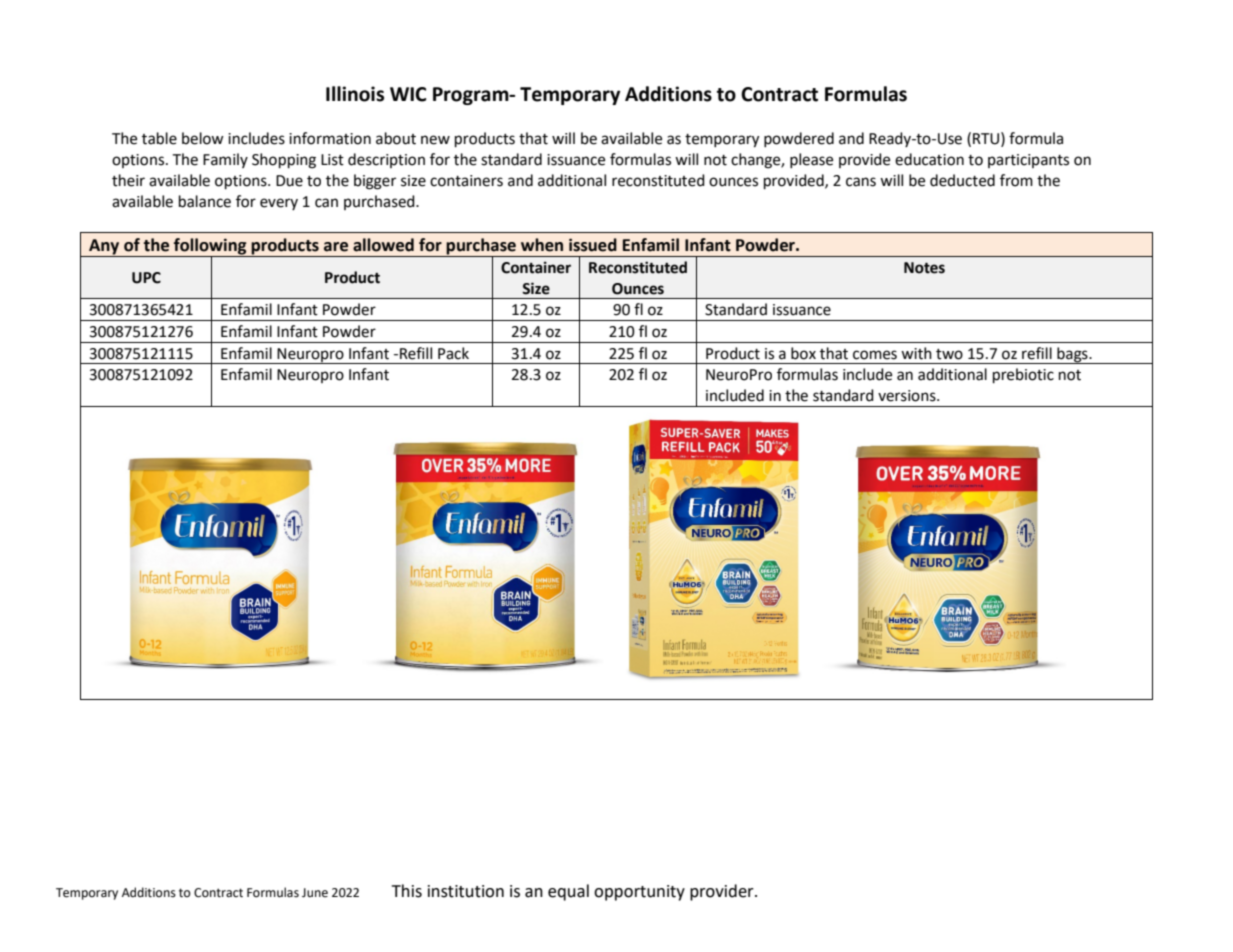 The height and width of the document is (952, 1233). Describe the element at coordinates (435, 140) in the document. I see `new` at that location.
